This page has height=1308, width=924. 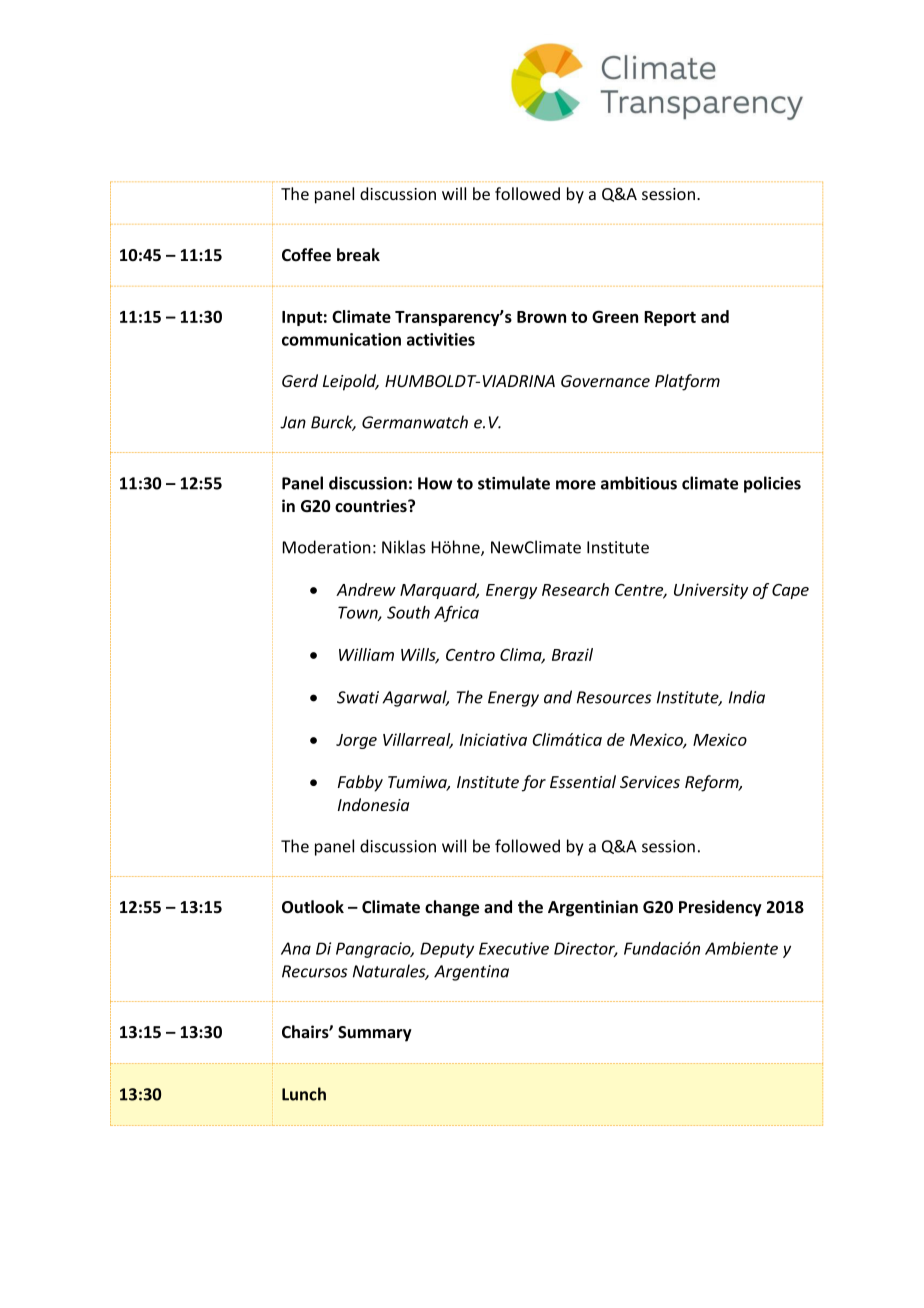 I want to click on Andrew, so click(x=366, y=589).
